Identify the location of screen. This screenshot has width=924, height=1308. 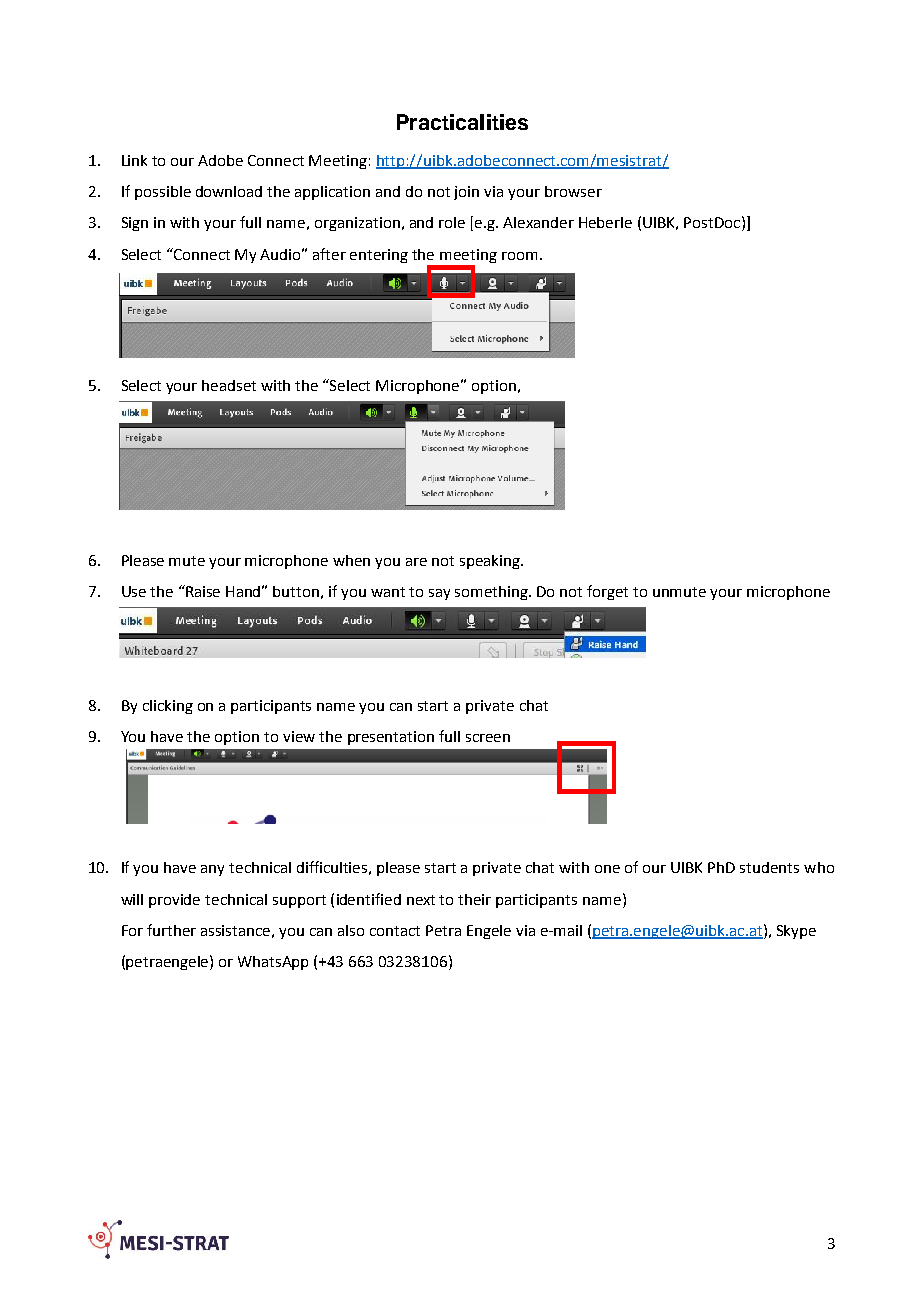
(488, 738).
